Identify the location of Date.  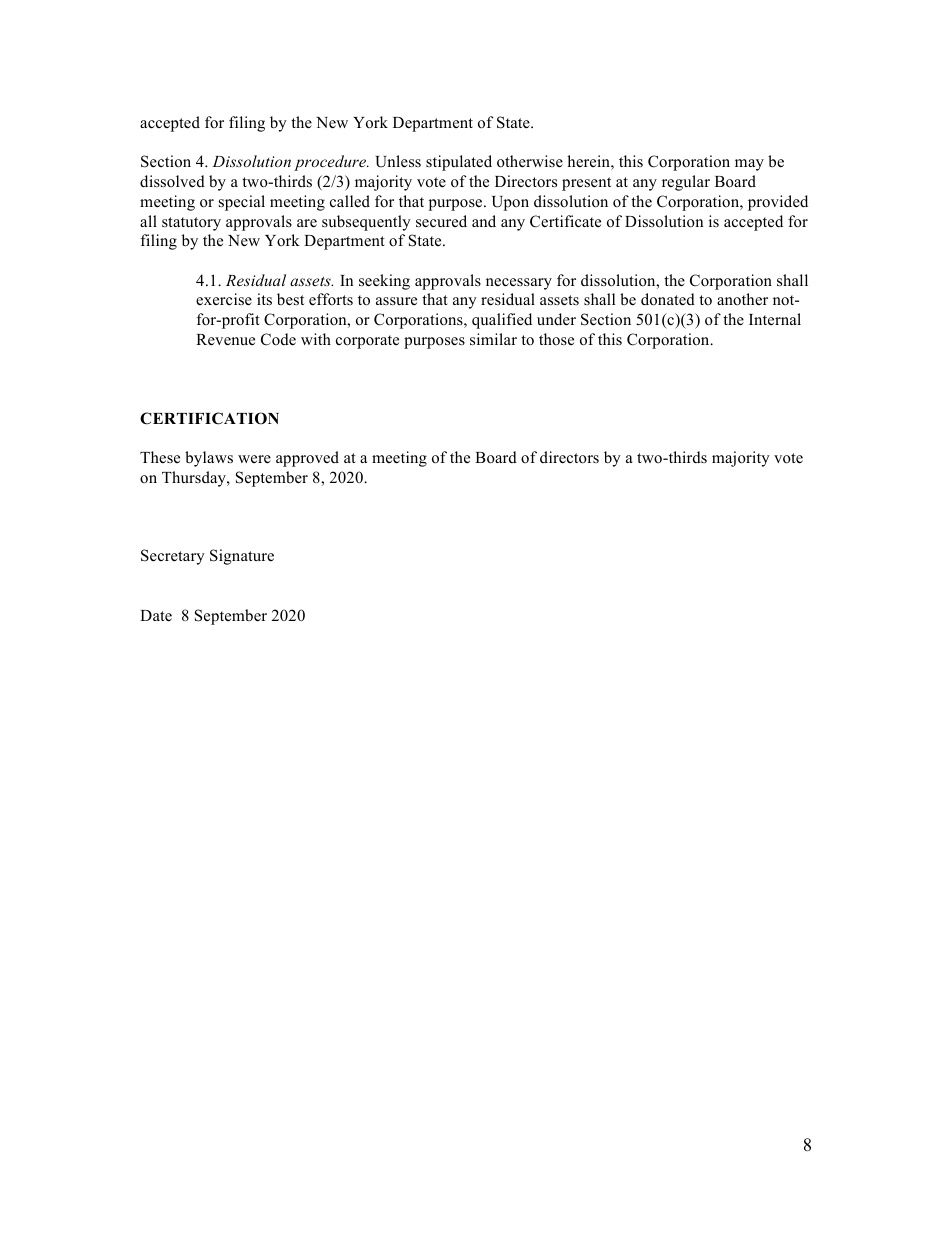
(156, 616).
